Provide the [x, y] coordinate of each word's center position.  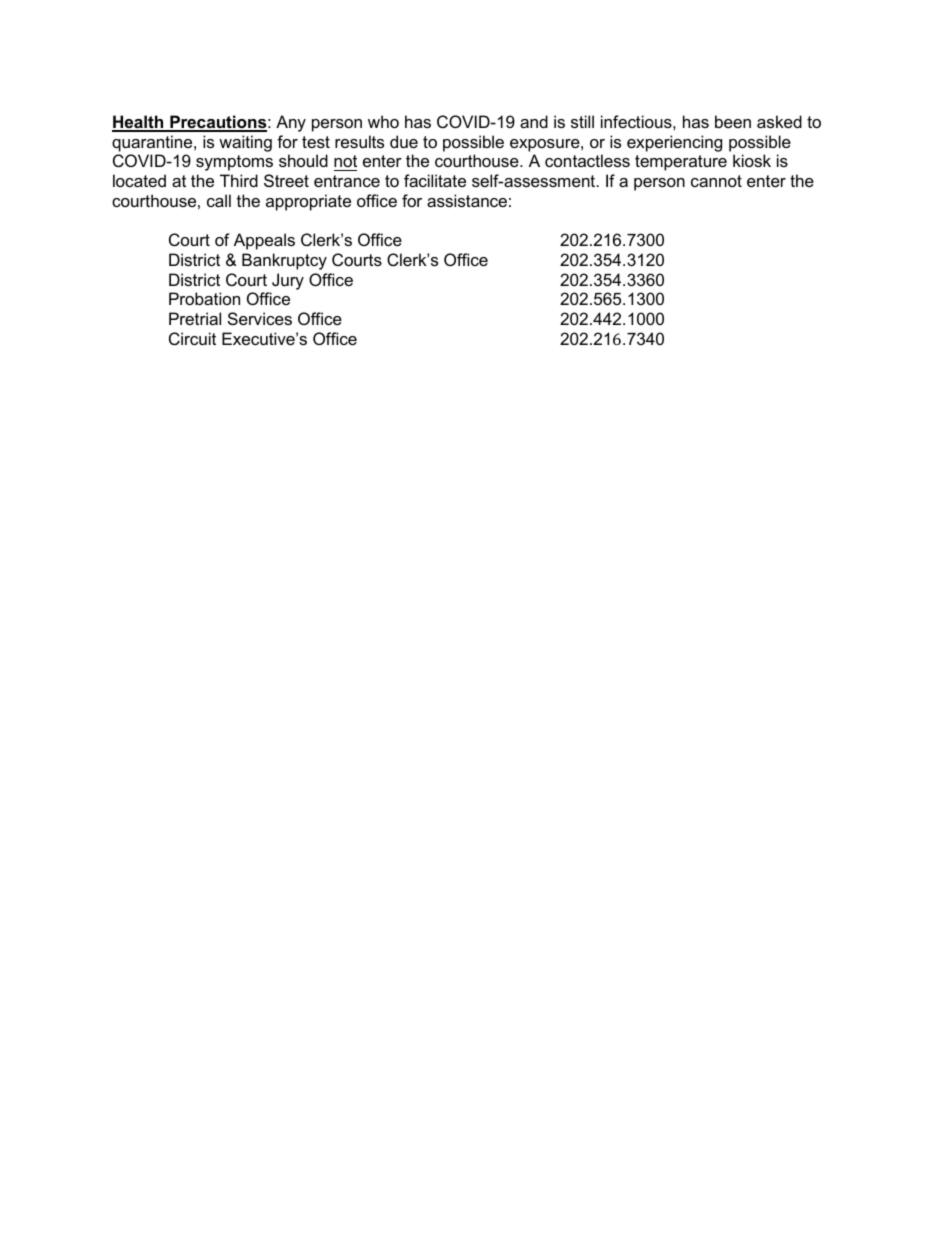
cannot [716, 181]
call [219, 200]
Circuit [192, 338]
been [733, 121]
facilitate [435, 180]
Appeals [264, 241]
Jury [288, 281]
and [534, 121]
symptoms [234, 163]
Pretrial [195, 318]
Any [291, 123]
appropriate [308, 202]
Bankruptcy [284, 261]
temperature [681, 163]
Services [260, 318]
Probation [204, 298]
